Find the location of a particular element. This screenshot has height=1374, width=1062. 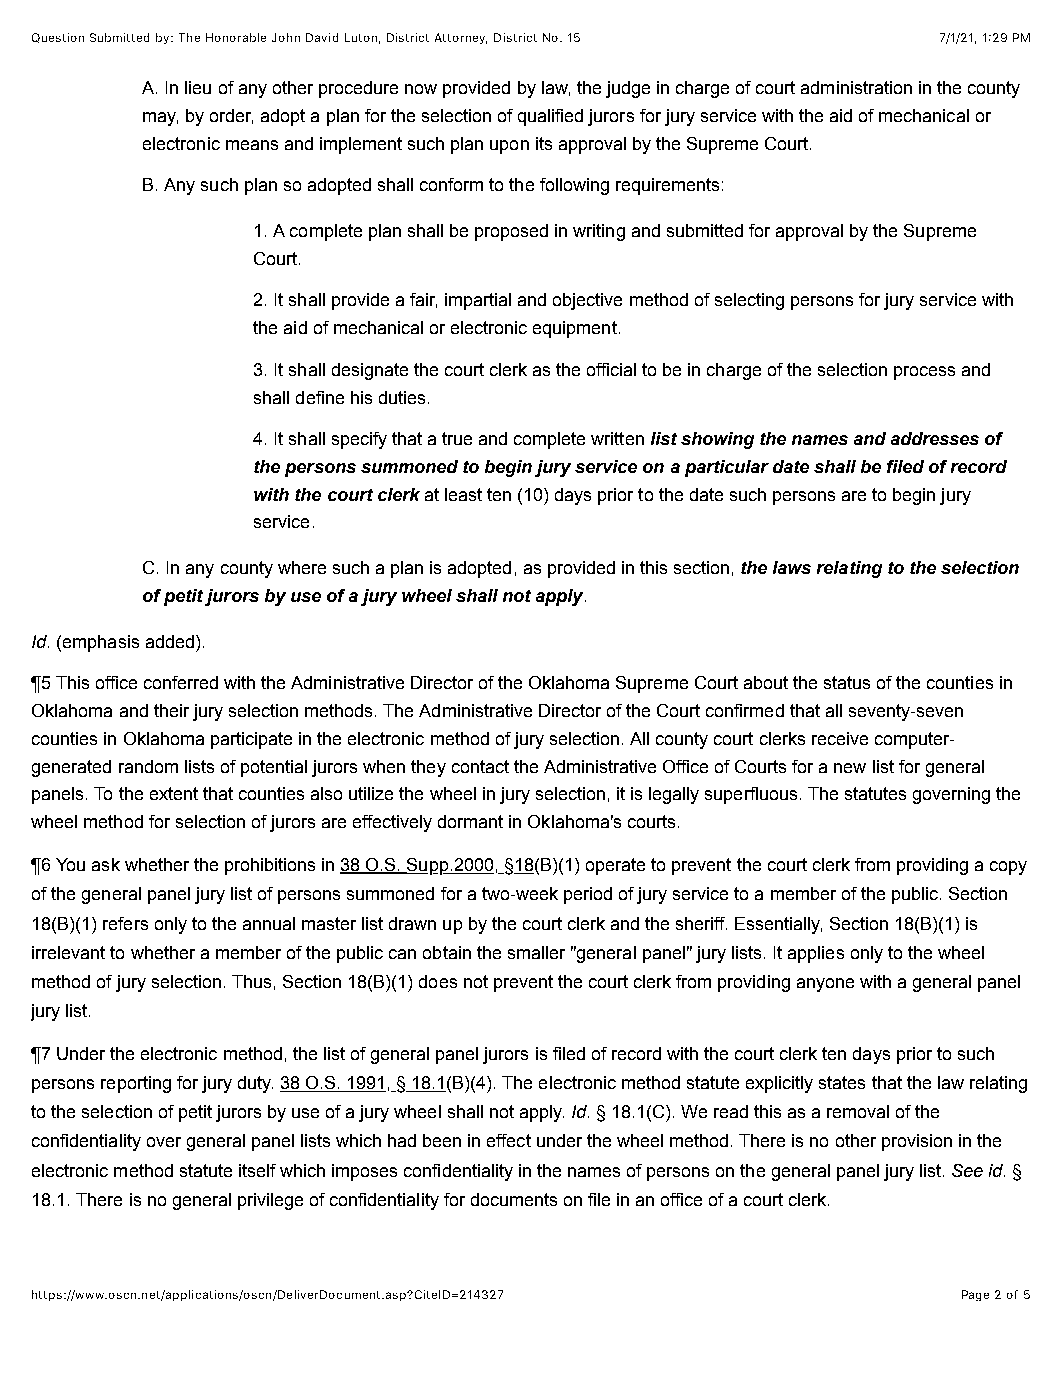

equipment is located at coordinates (575, 329).
